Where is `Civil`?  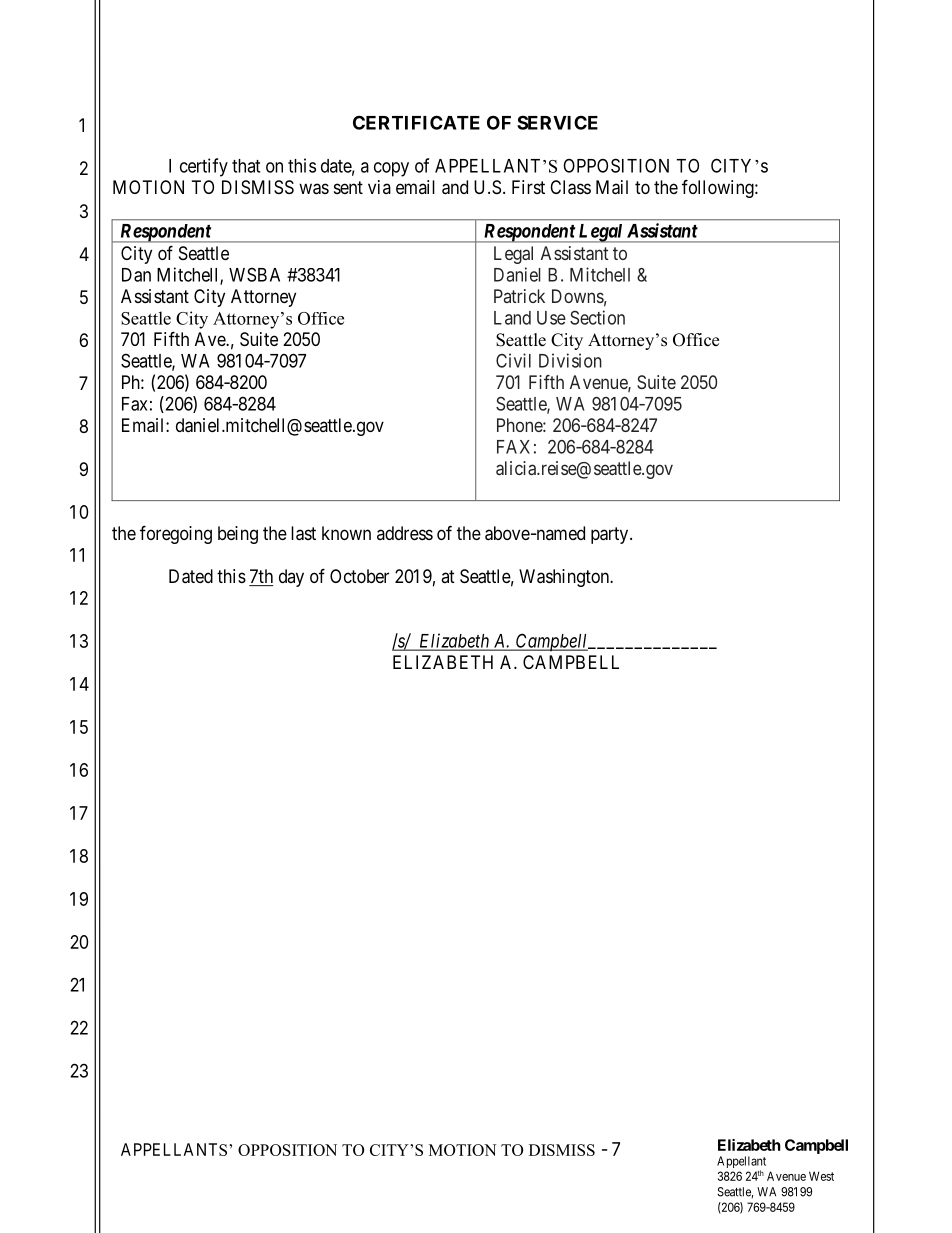
Civil is located at coordinates (513, 360).
